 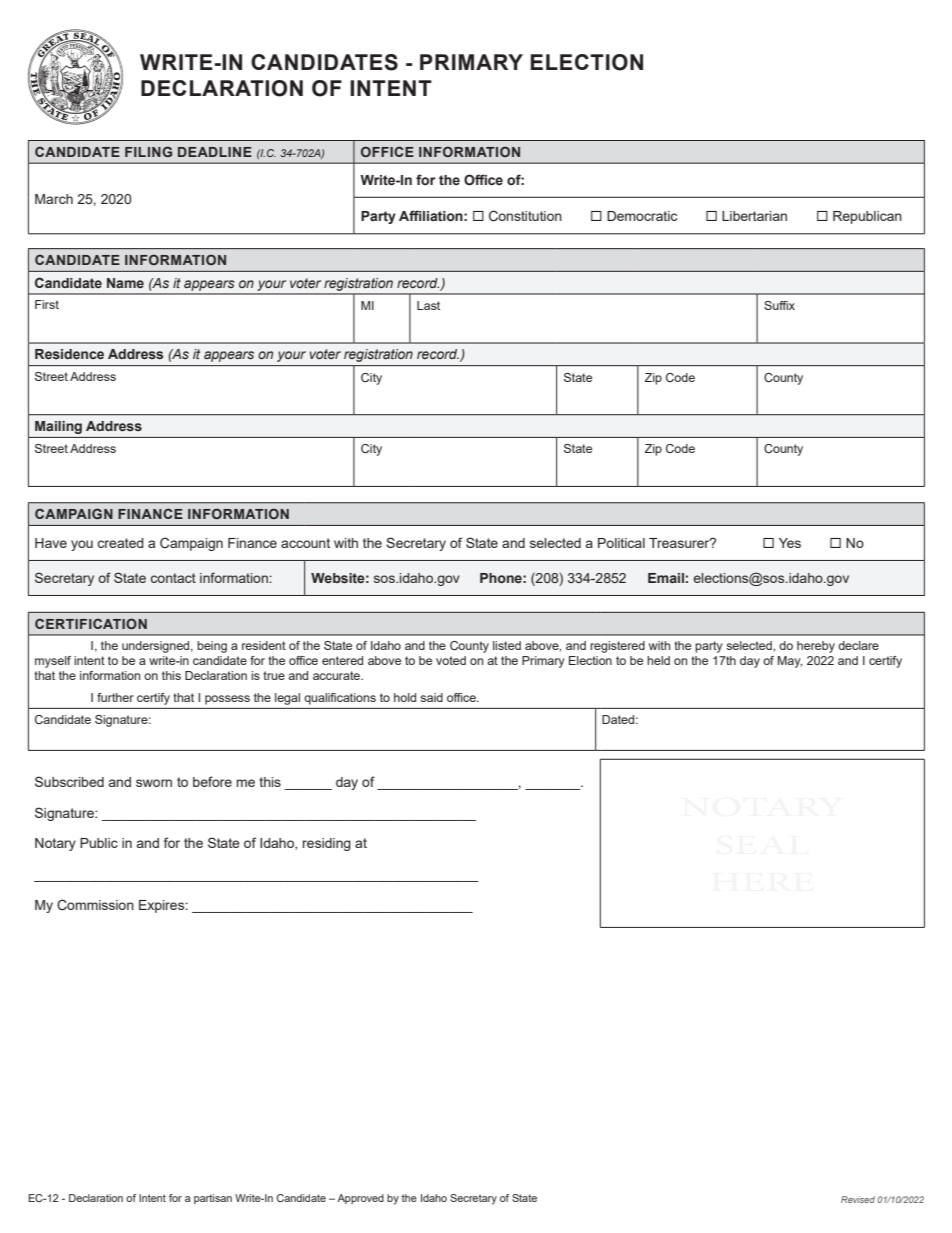 I want to click on partisan, so click(x=213, y=1199).
